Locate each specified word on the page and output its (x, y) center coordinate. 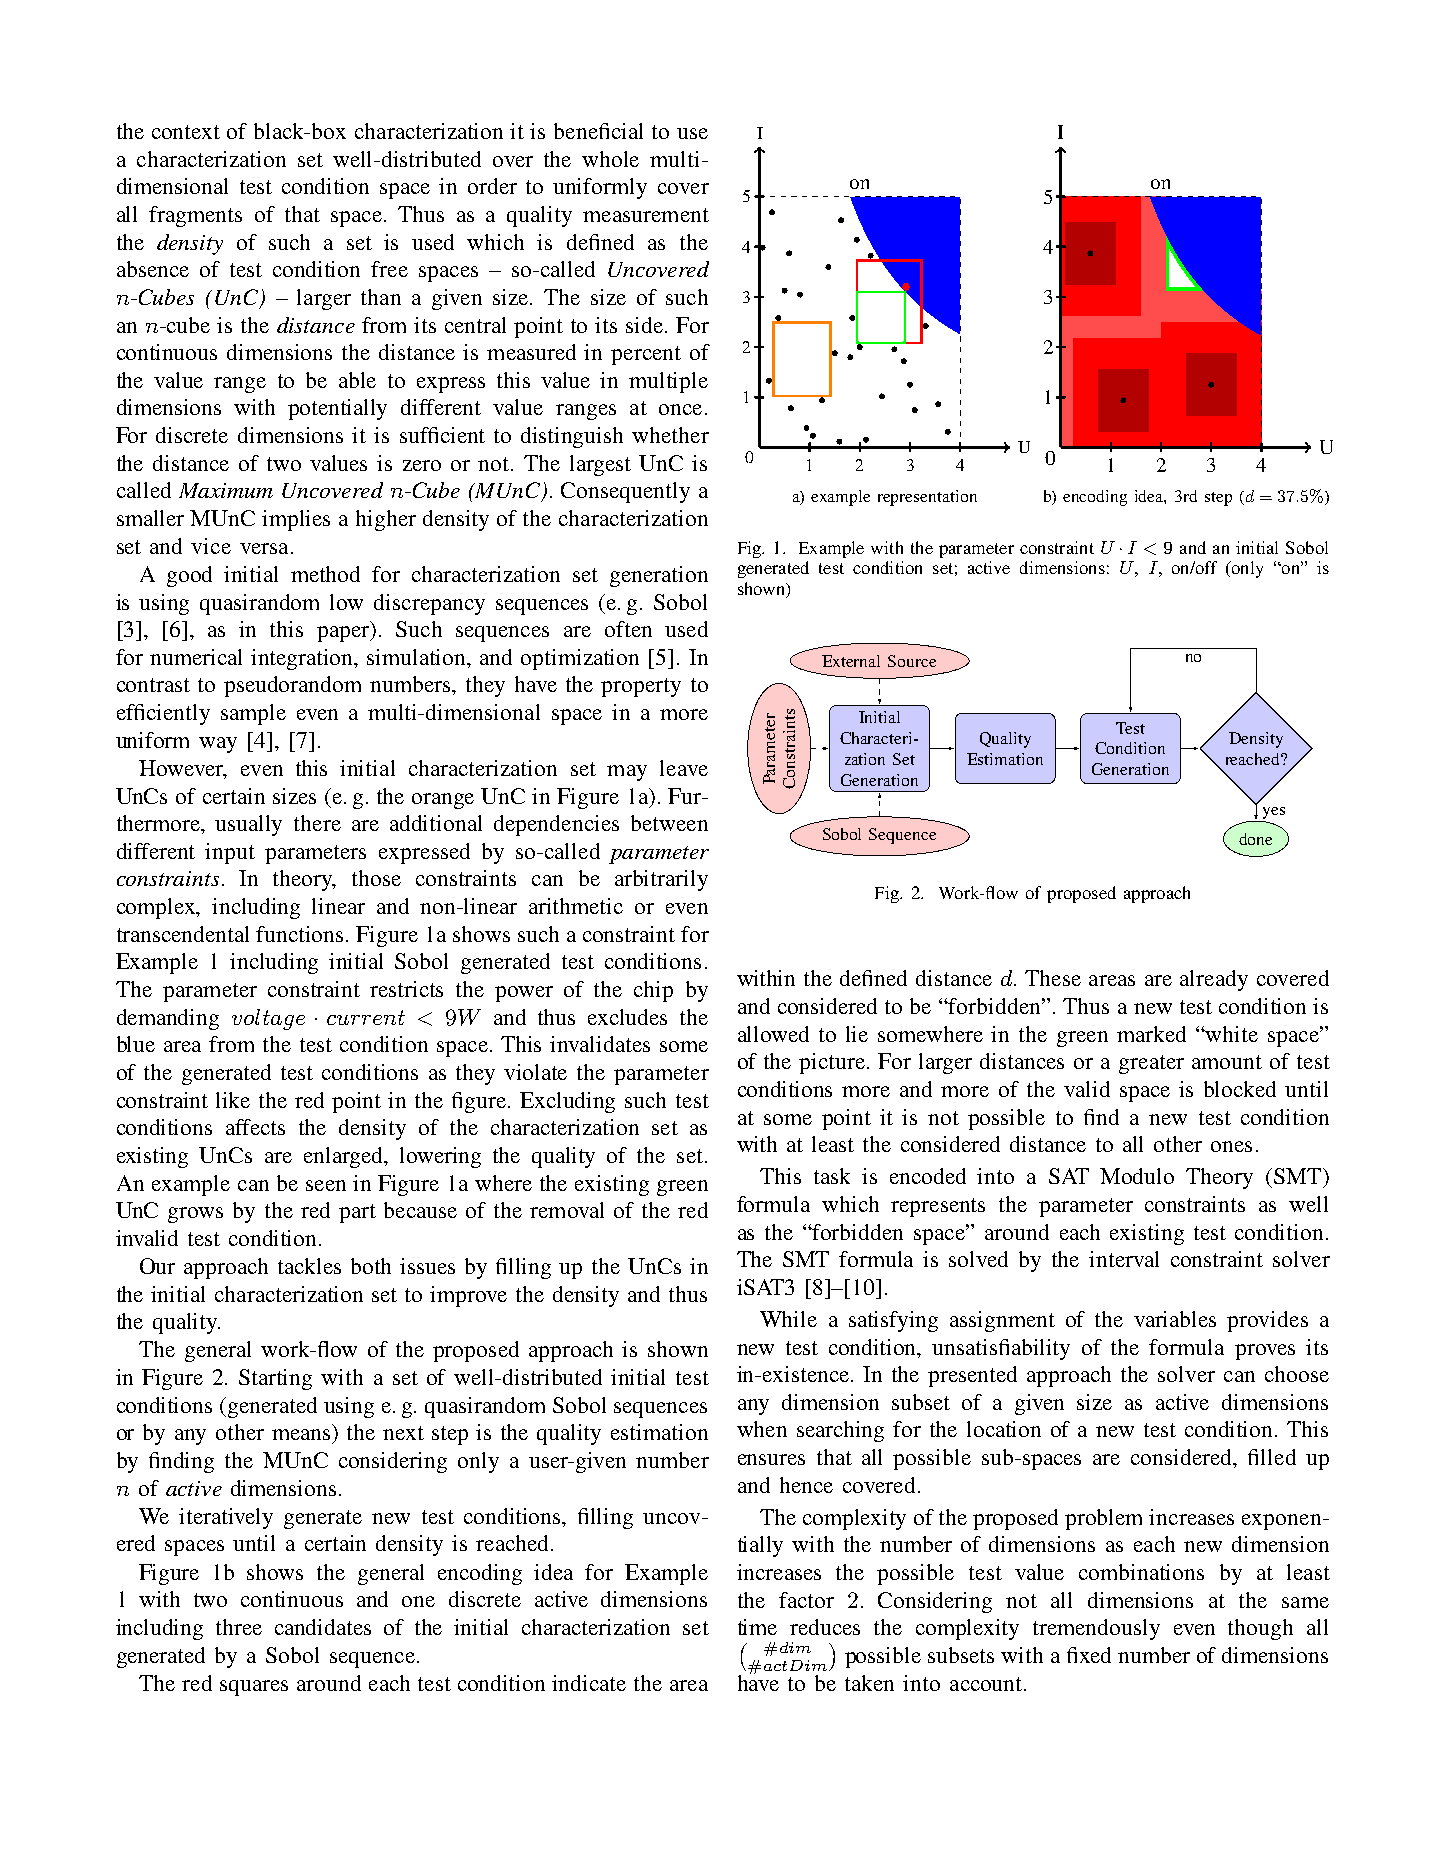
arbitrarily (661, 880)
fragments (195, 216)
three (239, 1627)
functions (301, 934)
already (1214, 980)
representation (927, 498)
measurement (646, 215)
